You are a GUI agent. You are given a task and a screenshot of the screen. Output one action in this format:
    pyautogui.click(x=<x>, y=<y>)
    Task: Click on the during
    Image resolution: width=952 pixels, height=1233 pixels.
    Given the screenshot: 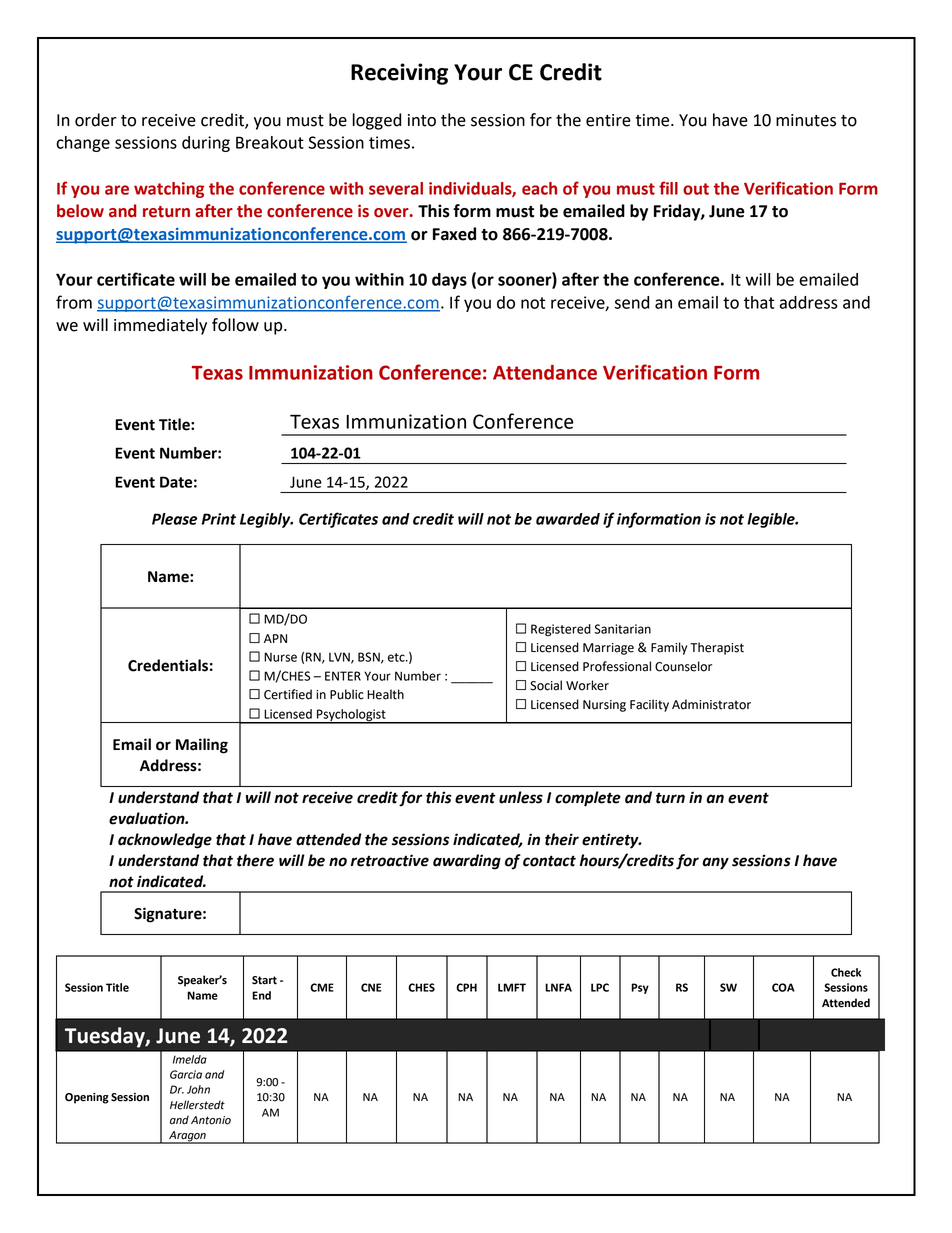 What is the action you would take?
    pyautogui.click(x=206, y=144)
